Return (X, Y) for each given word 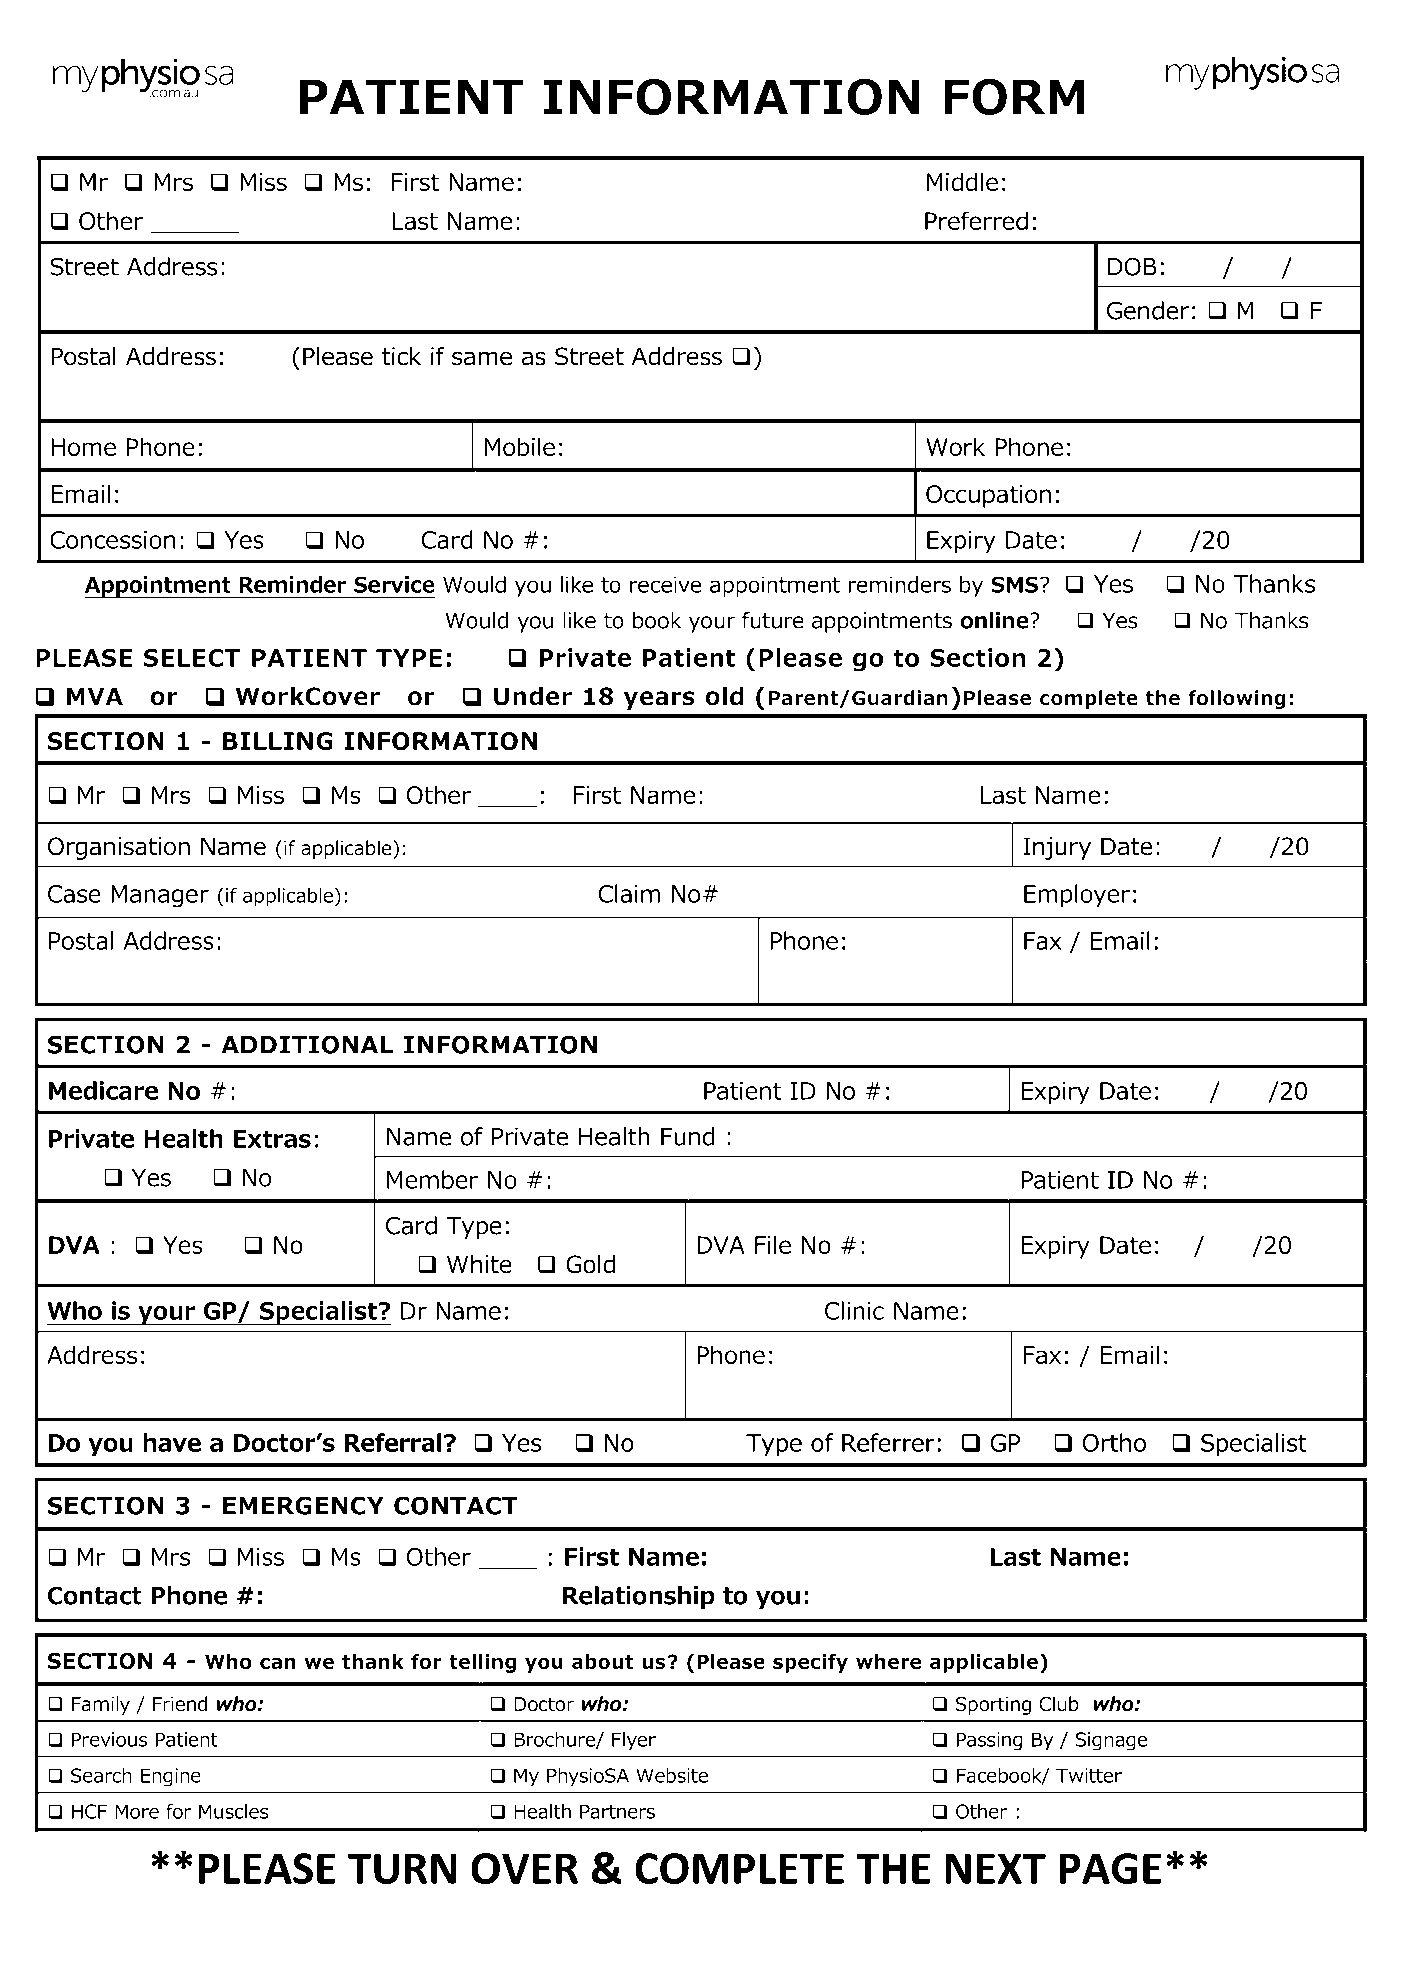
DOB (1132, 266)
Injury (1057, 848)
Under (533, 696)
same (482, 358)
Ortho (1114, 1442)
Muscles (234, 1811)
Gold (590, 1264)
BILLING (278, 741)
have (172, 1442)
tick (401, 356)
